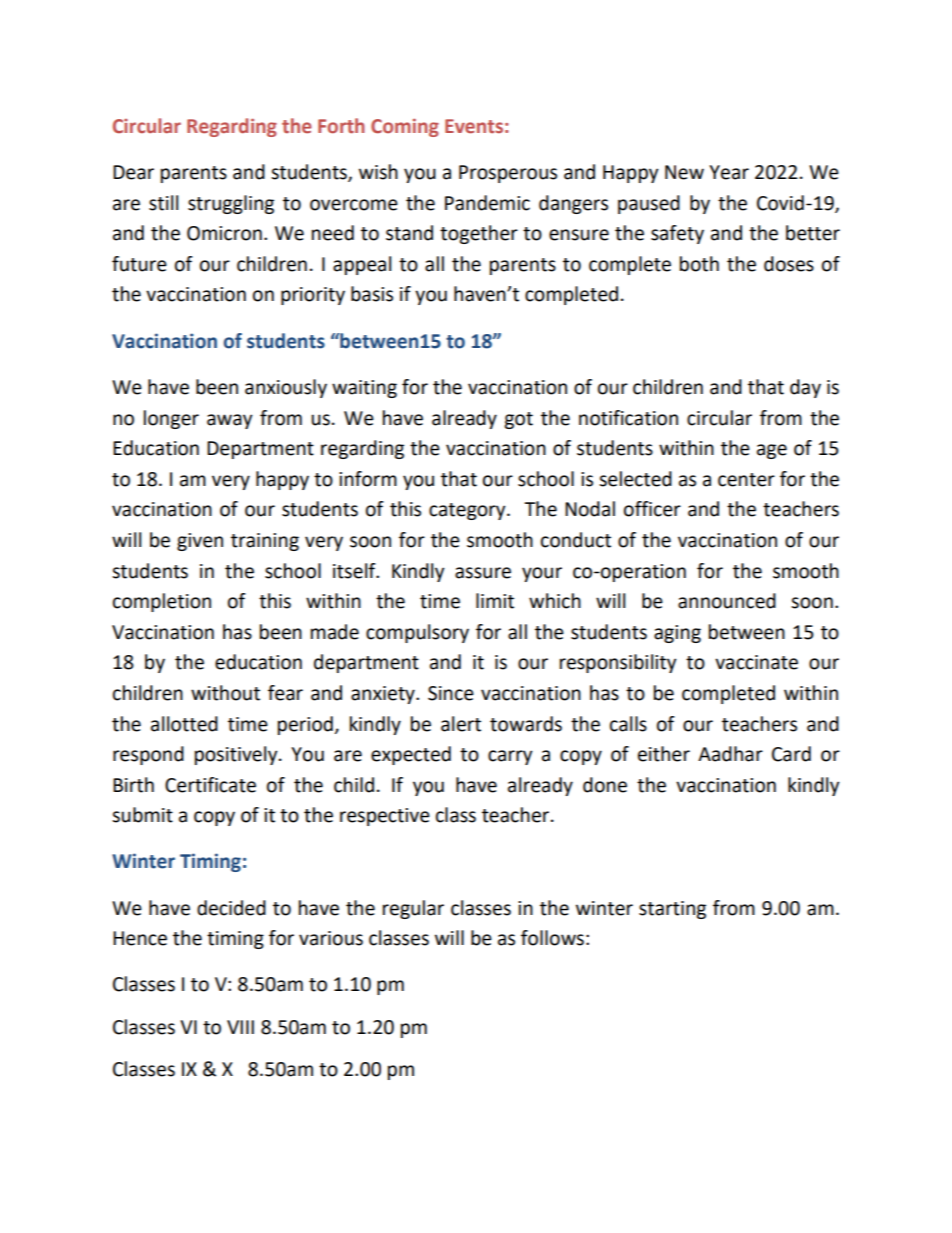 Image resolution: width=952 pixels, height=1233 pixels. Describe the element at coordinates (451, 693) in the document. I see `Since` at that location.
